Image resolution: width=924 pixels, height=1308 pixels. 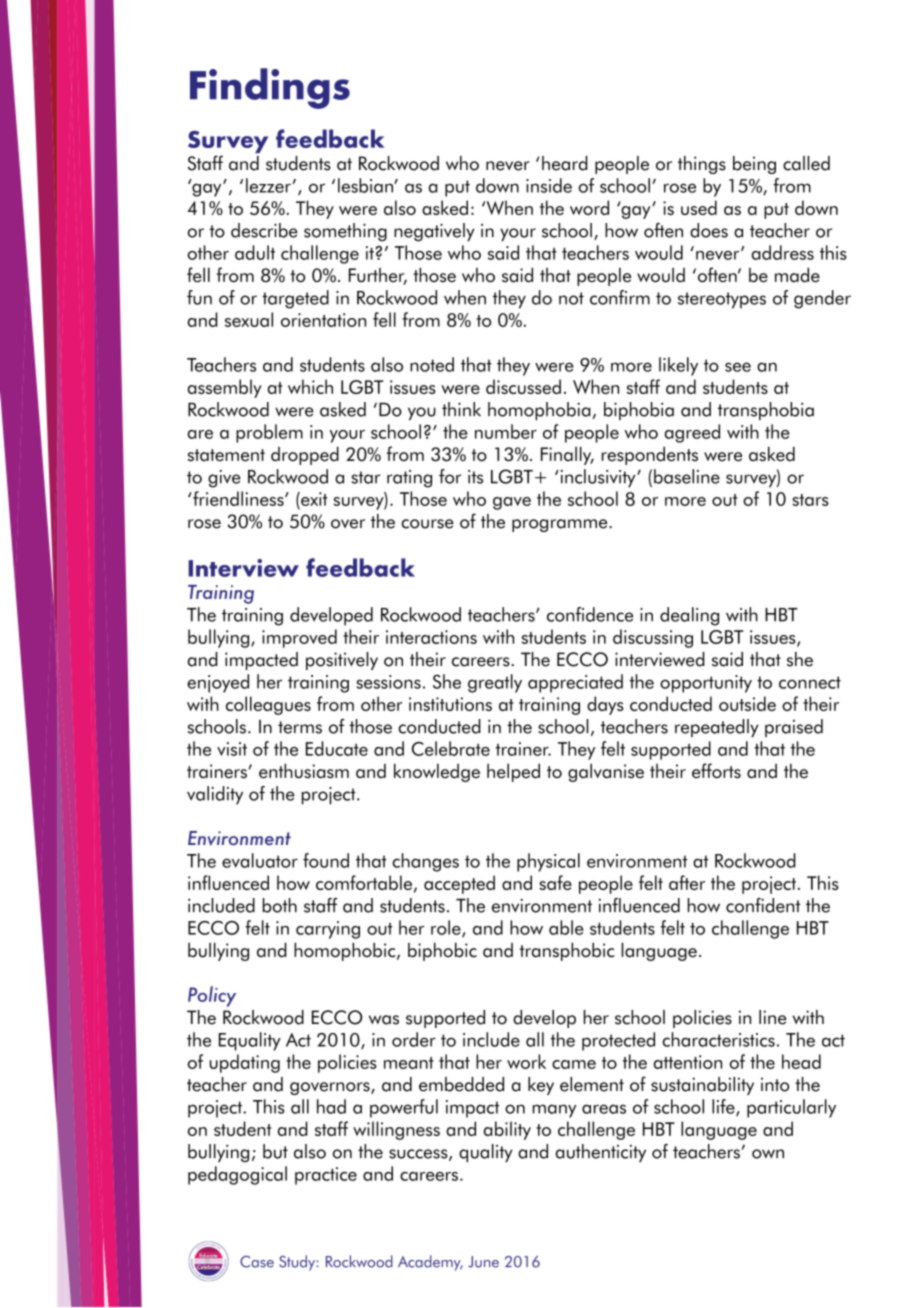 I want to click on physical, so click(x=548, y=862).
